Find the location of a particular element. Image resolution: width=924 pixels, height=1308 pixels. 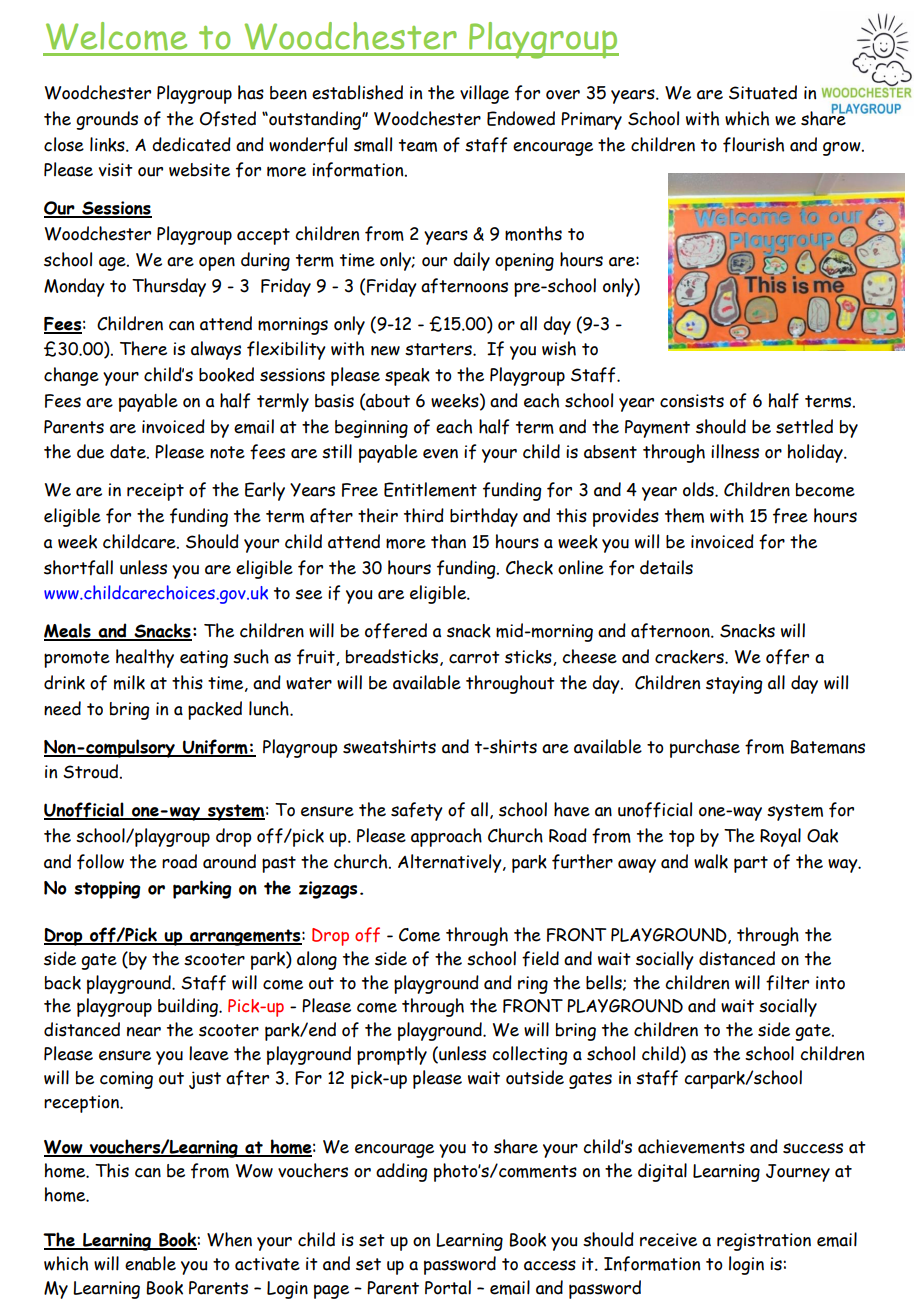

Entitlement is located at coordinates (430, 489).
